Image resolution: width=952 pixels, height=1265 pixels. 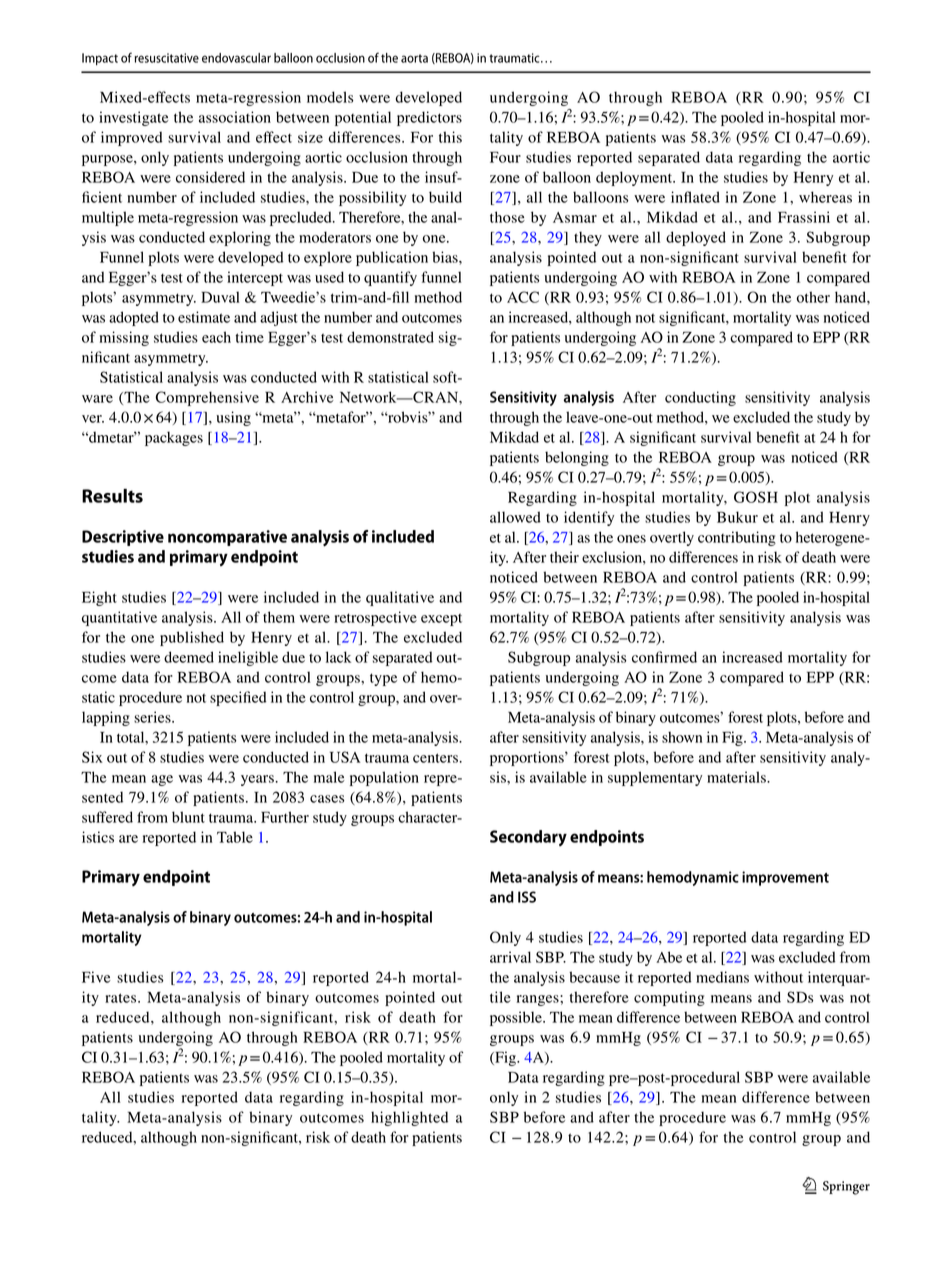 What do you see at coordinates (635, 178) in the image?
I see `deployment` at bounding box center [635, 178].
